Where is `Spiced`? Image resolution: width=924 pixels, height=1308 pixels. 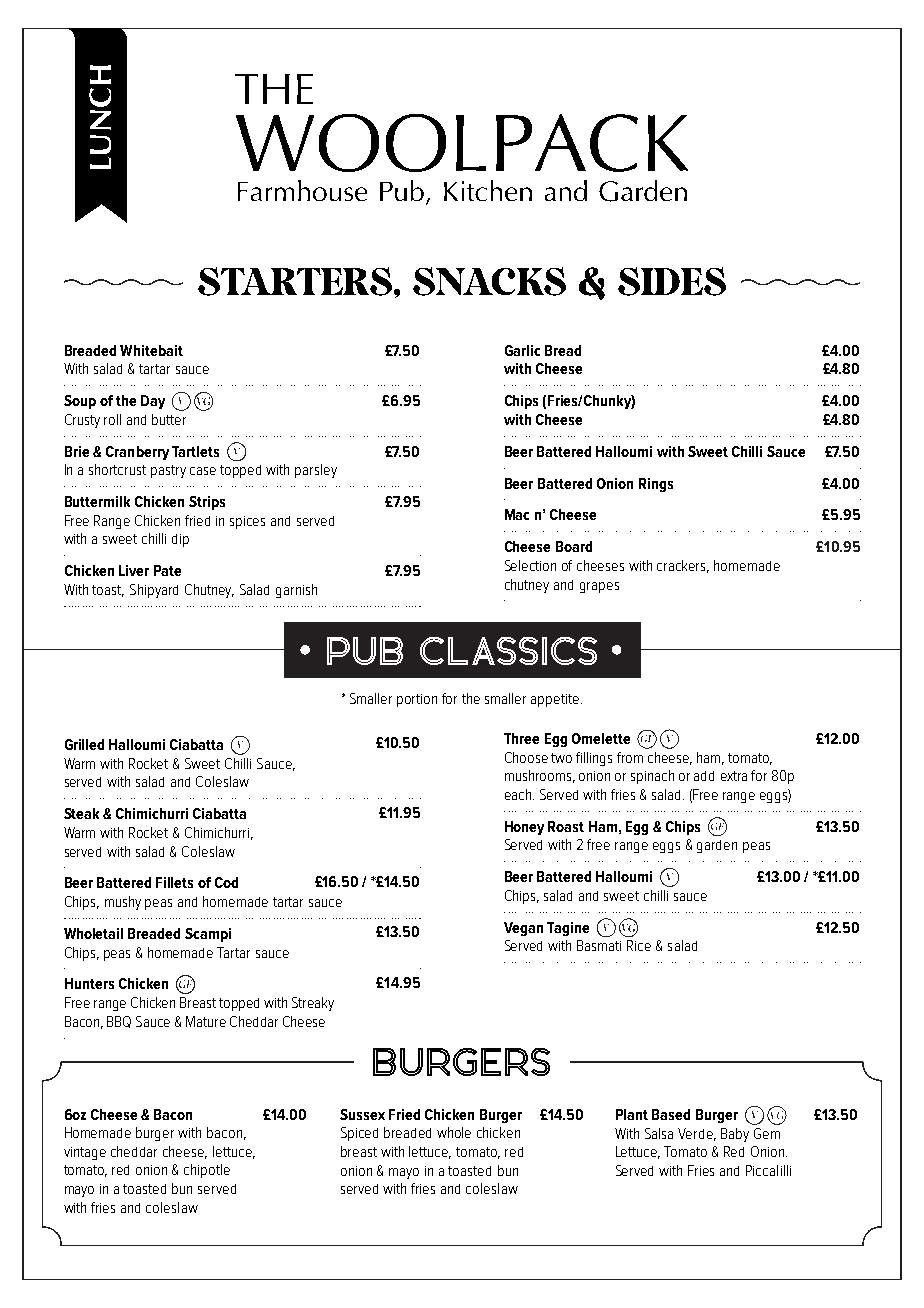 Spiced is located at coordinates (359, 1134).
